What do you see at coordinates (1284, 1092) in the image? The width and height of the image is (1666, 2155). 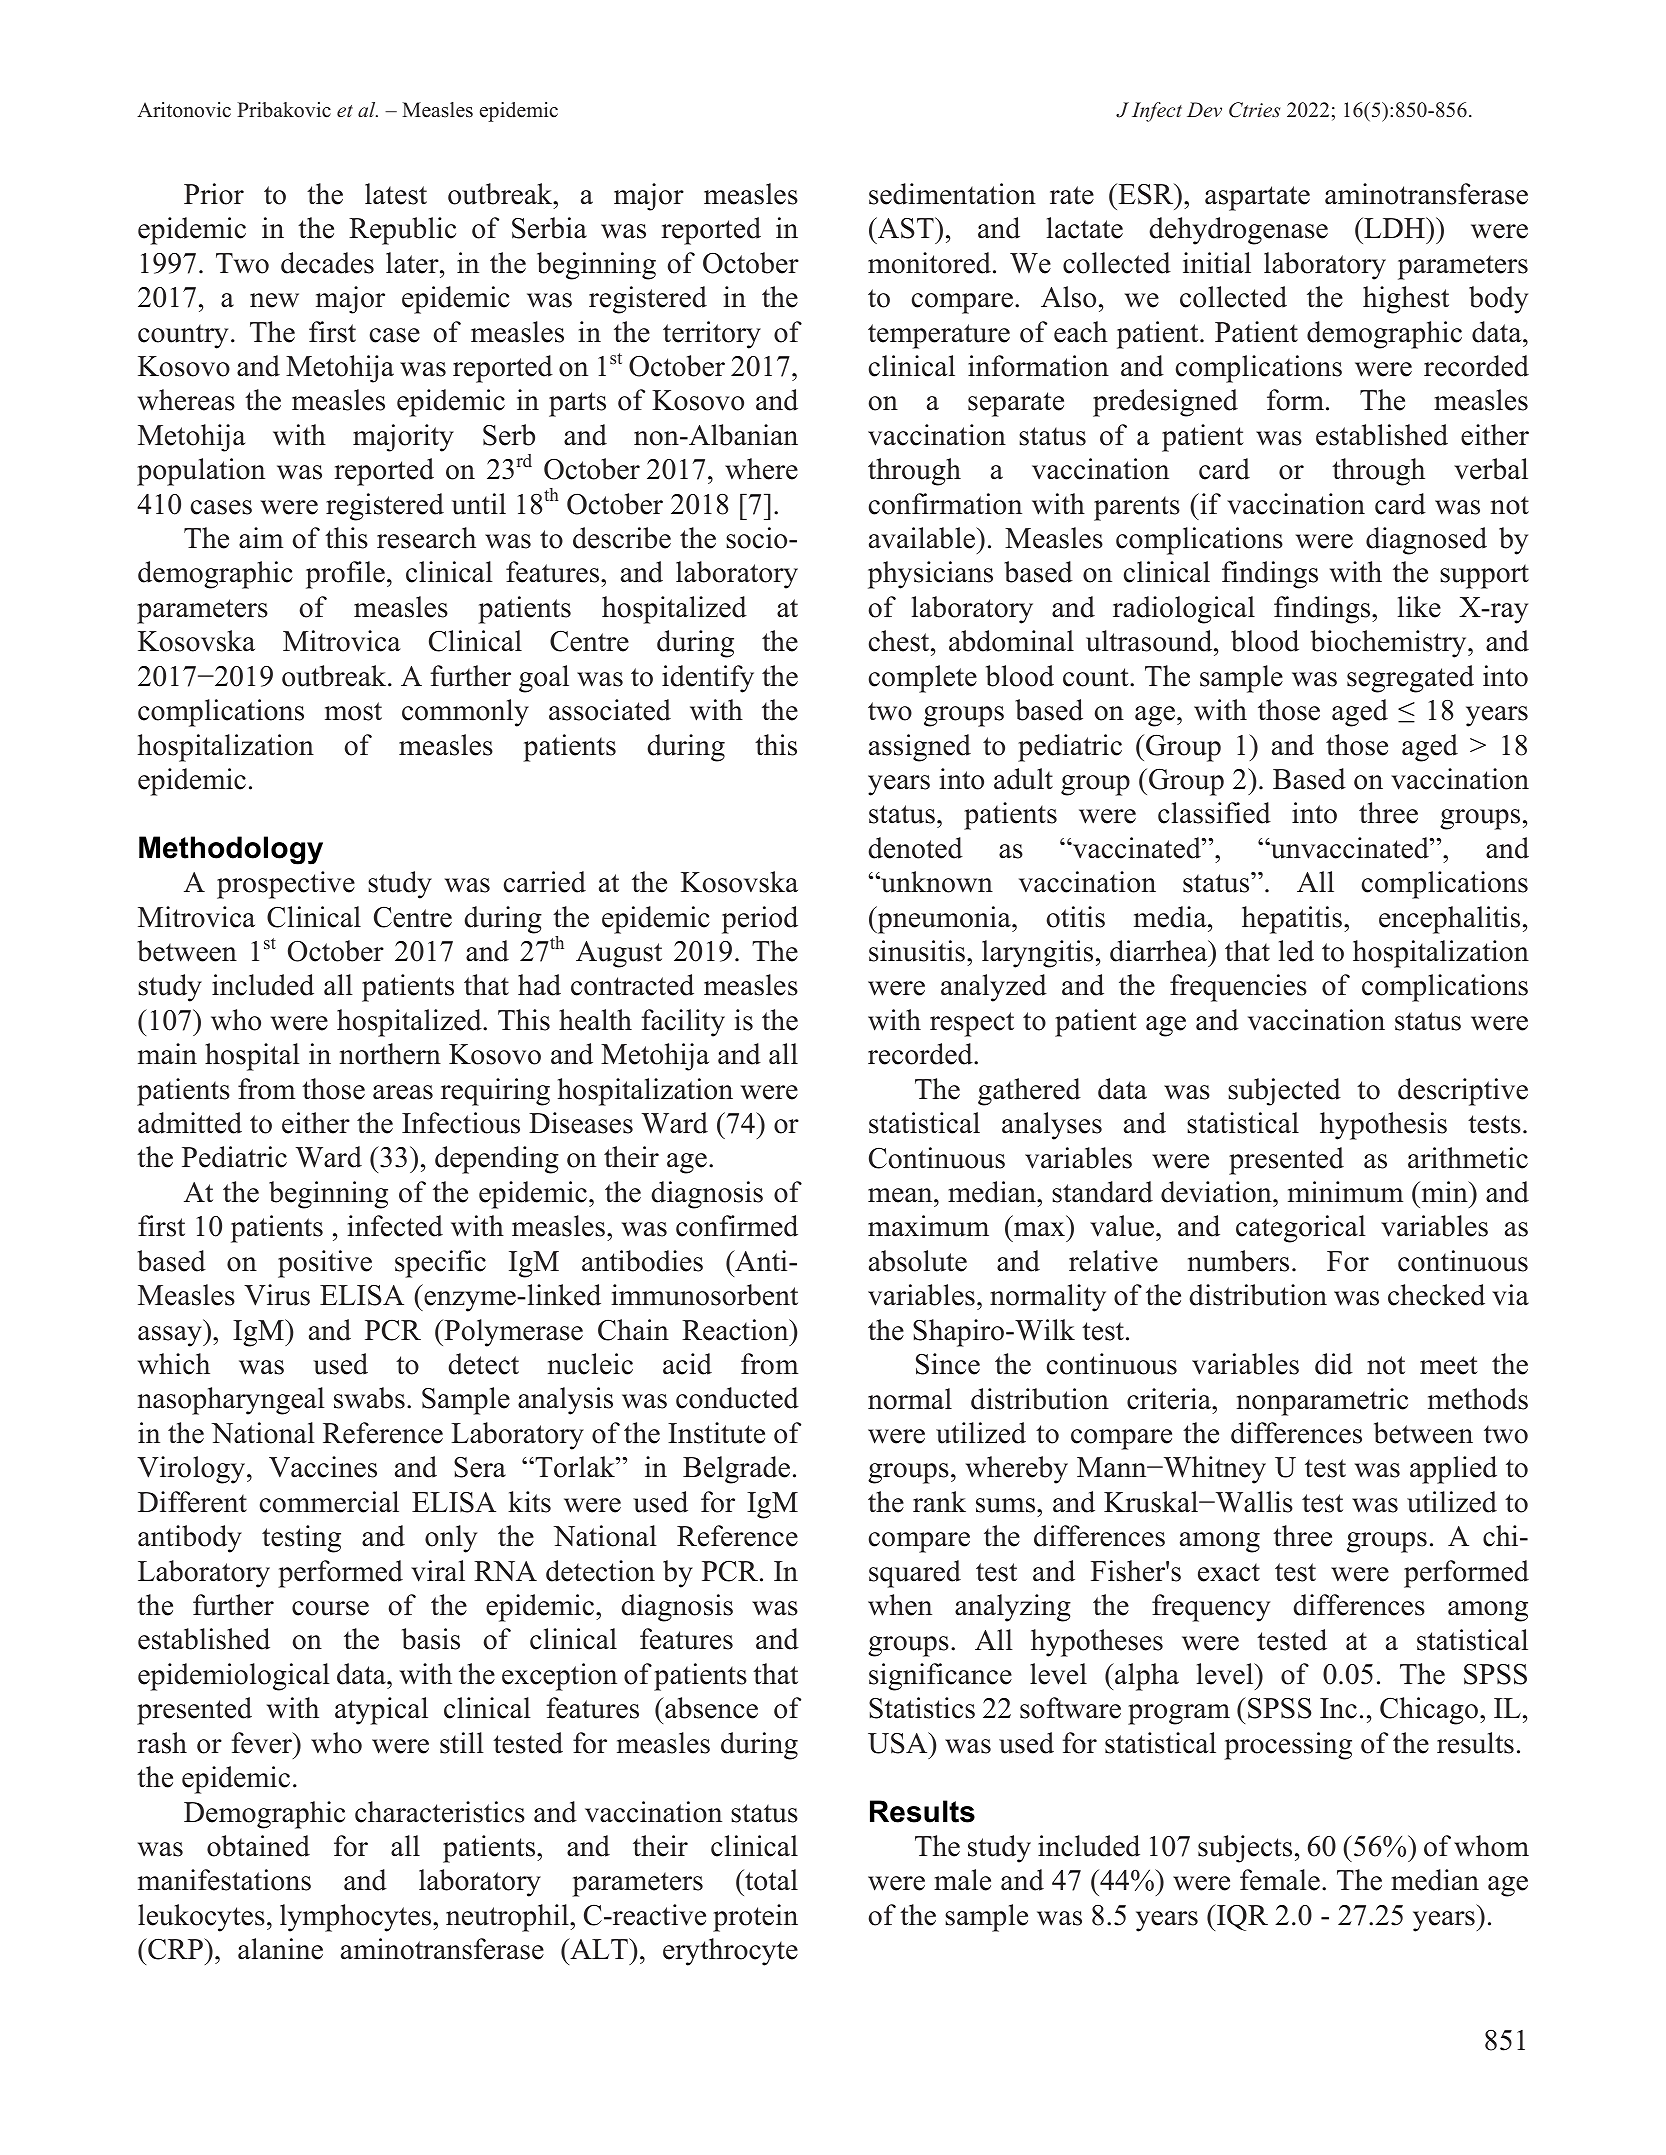 I see `subjected` at bounding box center [1284, 1092].
